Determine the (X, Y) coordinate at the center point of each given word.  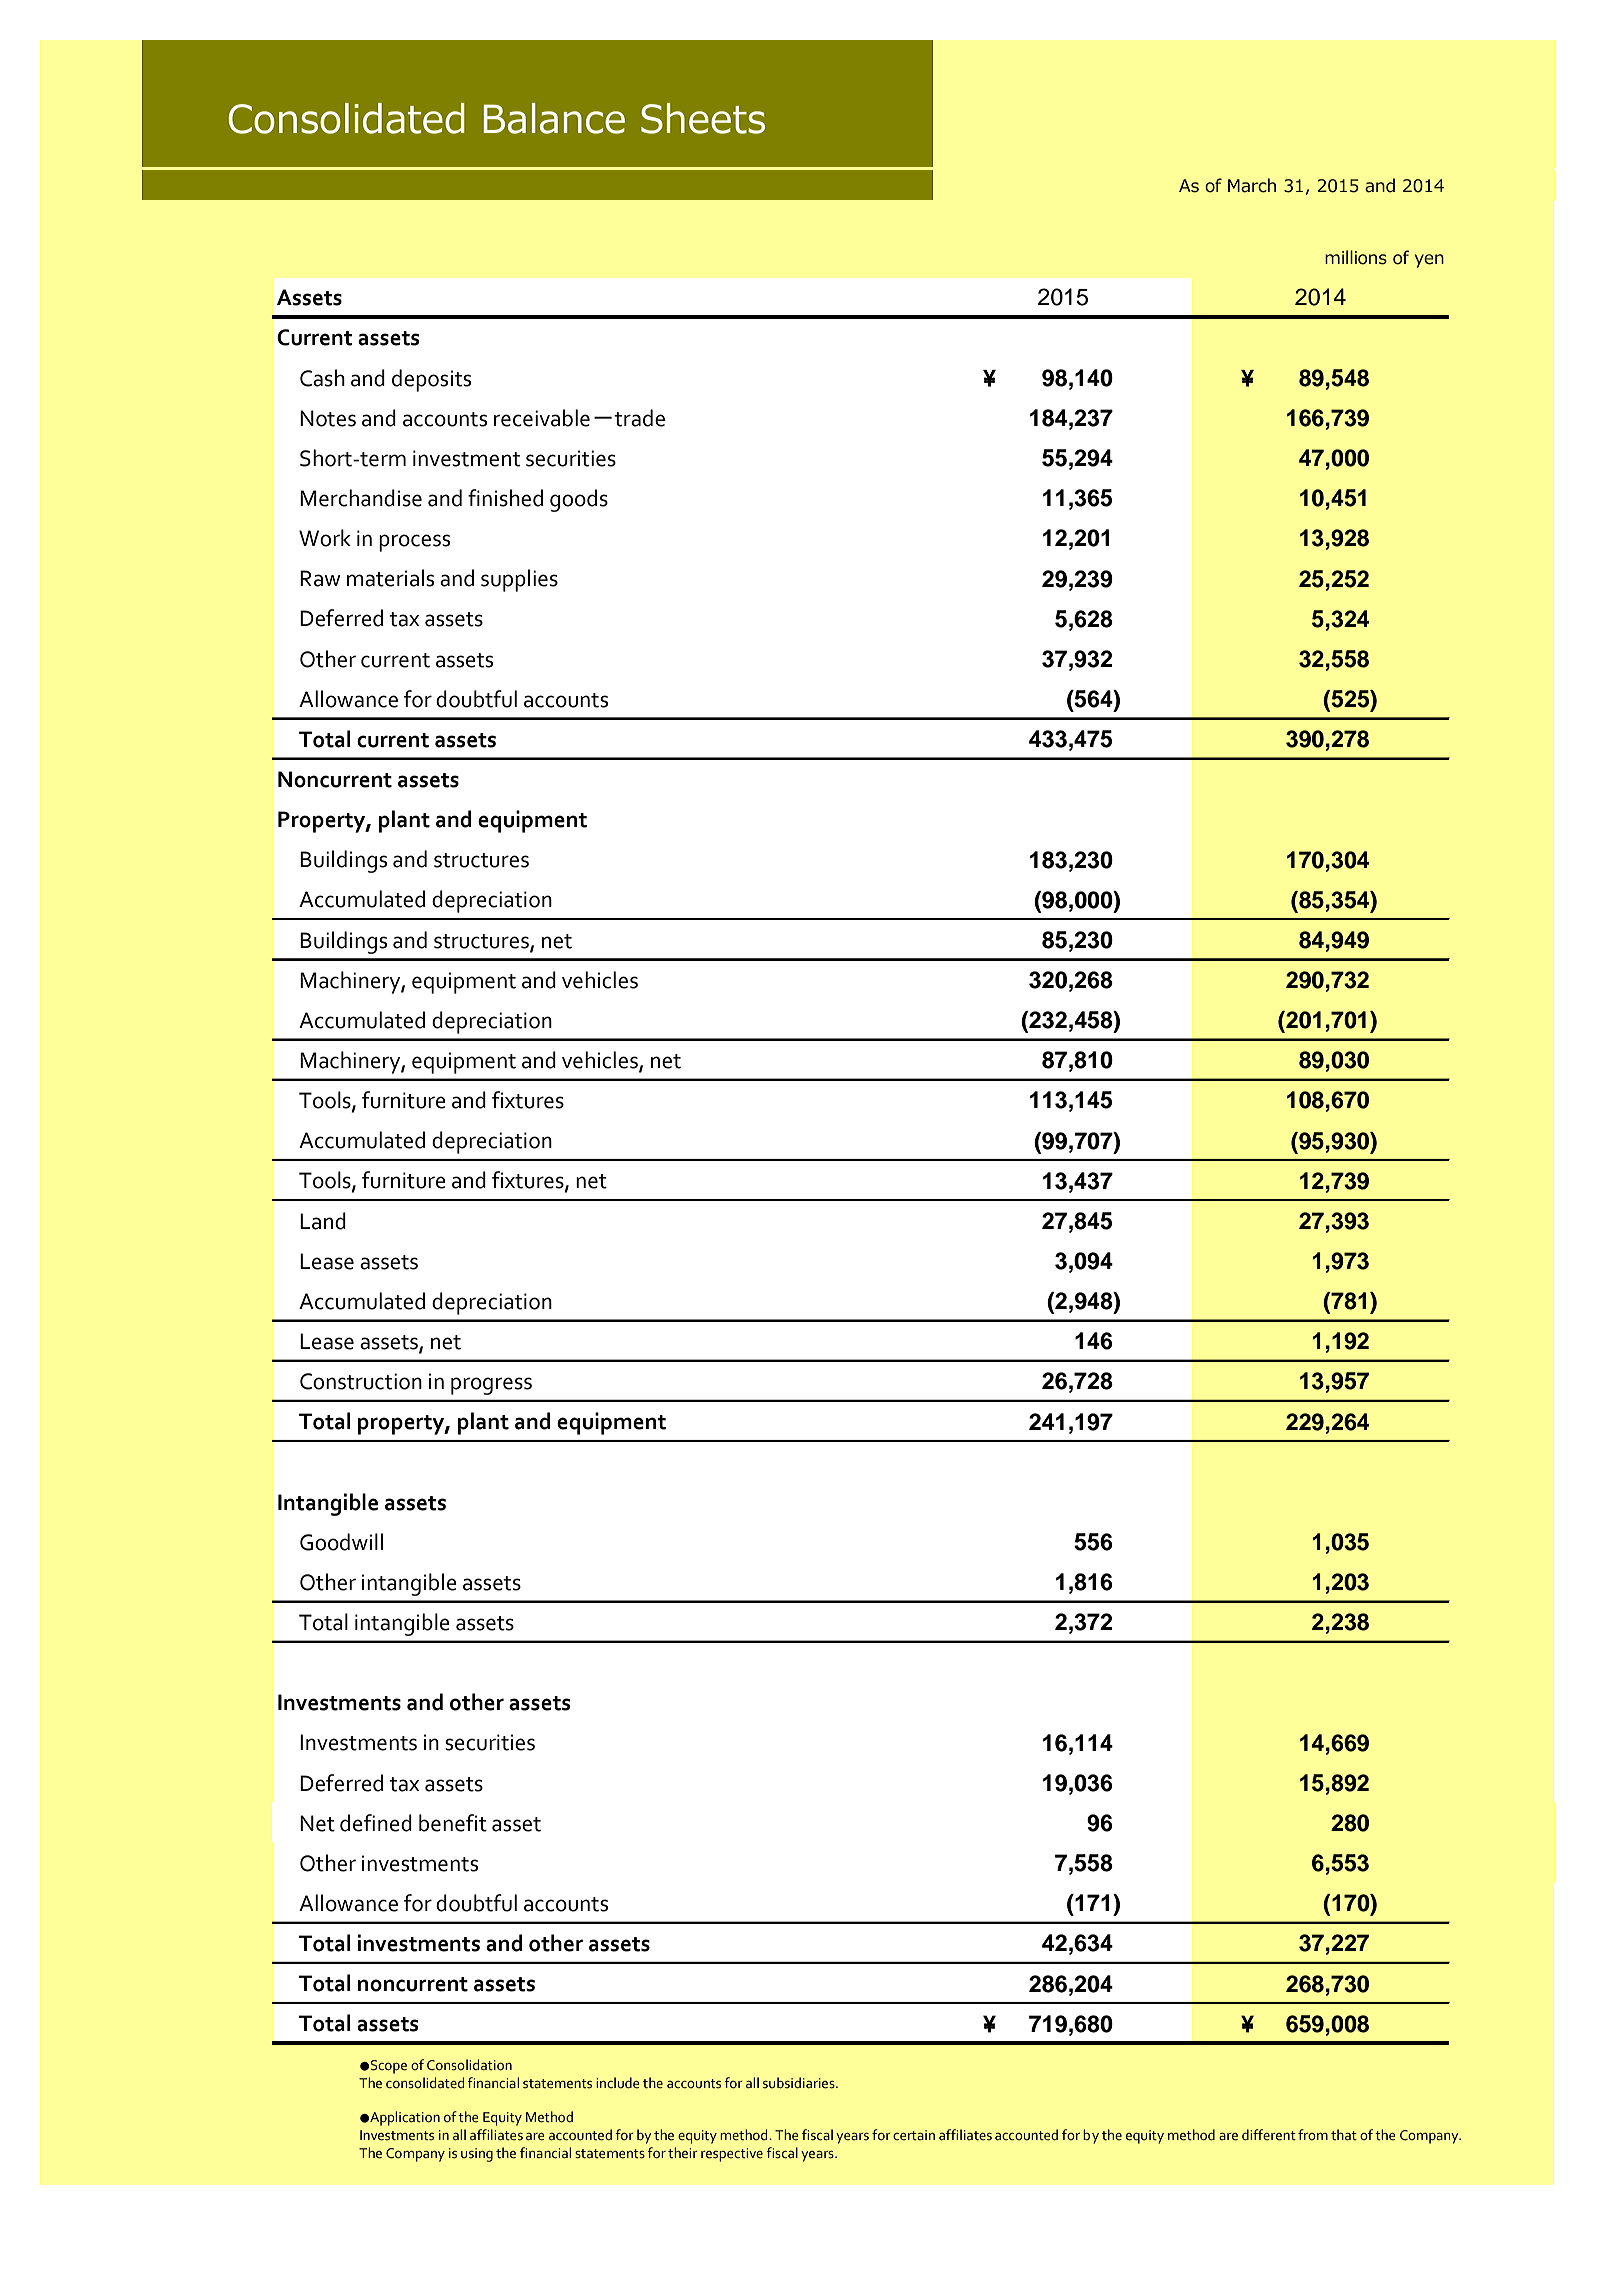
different (1269, 2135)
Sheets (703, 118)
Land (323, 1221)
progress (491, 1386)
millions (1356, 257)
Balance (554, 118)
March (1252, 185)
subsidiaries (800, 2083)
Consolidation (469, 2065)
